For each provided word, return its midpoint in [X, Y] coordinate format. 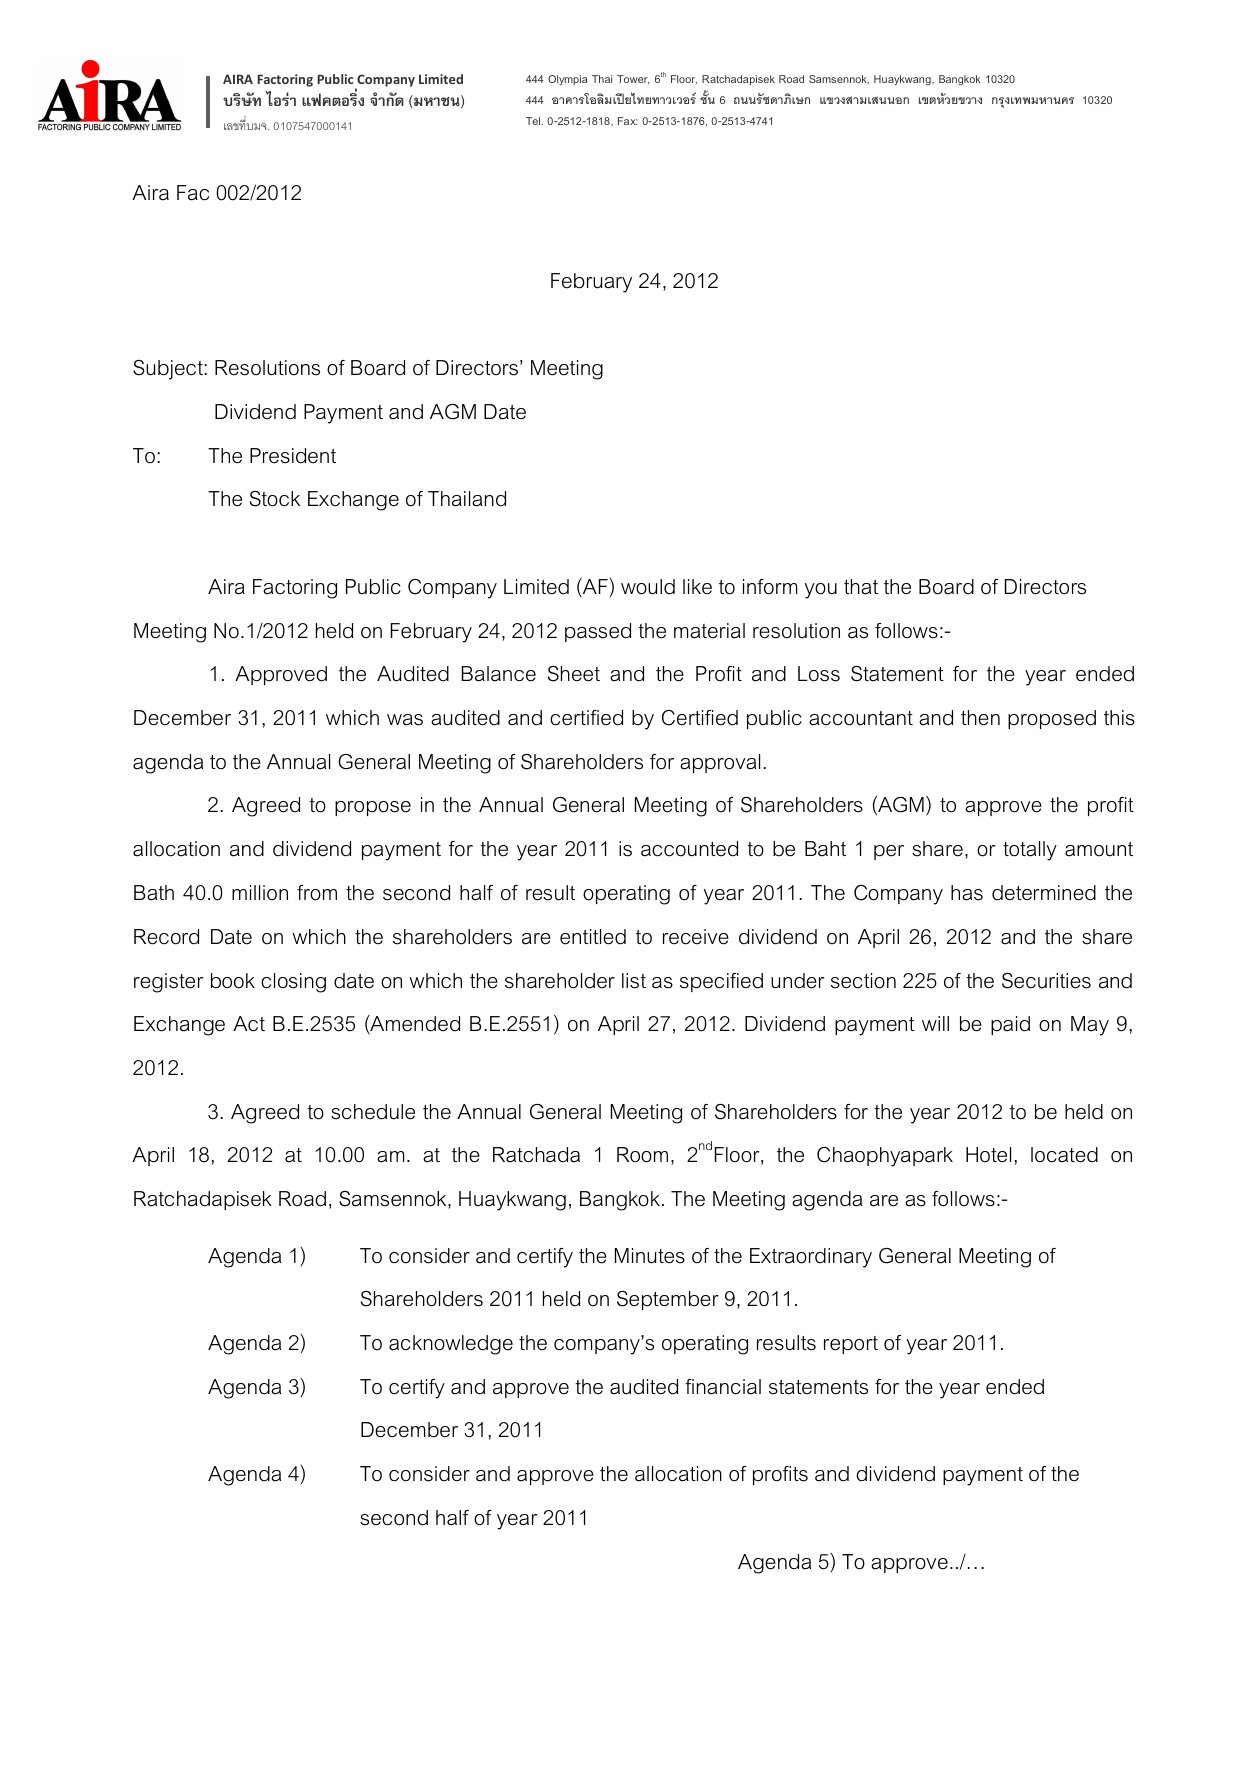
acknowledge [451, 1345]
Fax [628, 121]
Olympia [567, 80]
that [861, 587]
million [260, 893]
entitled [593, 937]
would [648, 587]
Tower [633, 80]
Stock [275, 499]
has [967, 893]
